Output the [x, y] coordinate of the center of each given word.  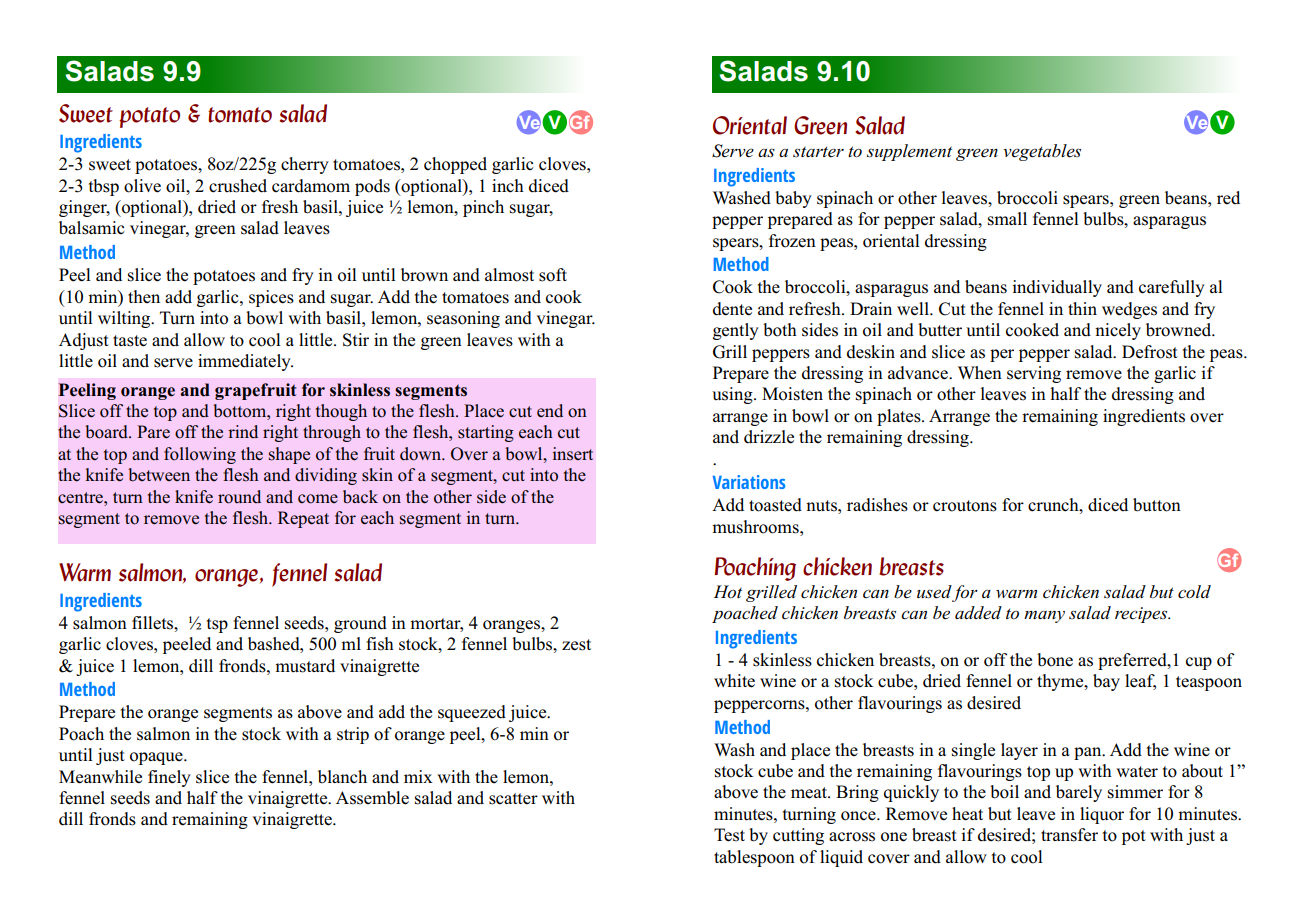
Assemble [372, 798]
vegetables [1042, 152]
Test [729, 835]
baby [793, 199]
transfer [1069, 835]
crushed [238, 186]
